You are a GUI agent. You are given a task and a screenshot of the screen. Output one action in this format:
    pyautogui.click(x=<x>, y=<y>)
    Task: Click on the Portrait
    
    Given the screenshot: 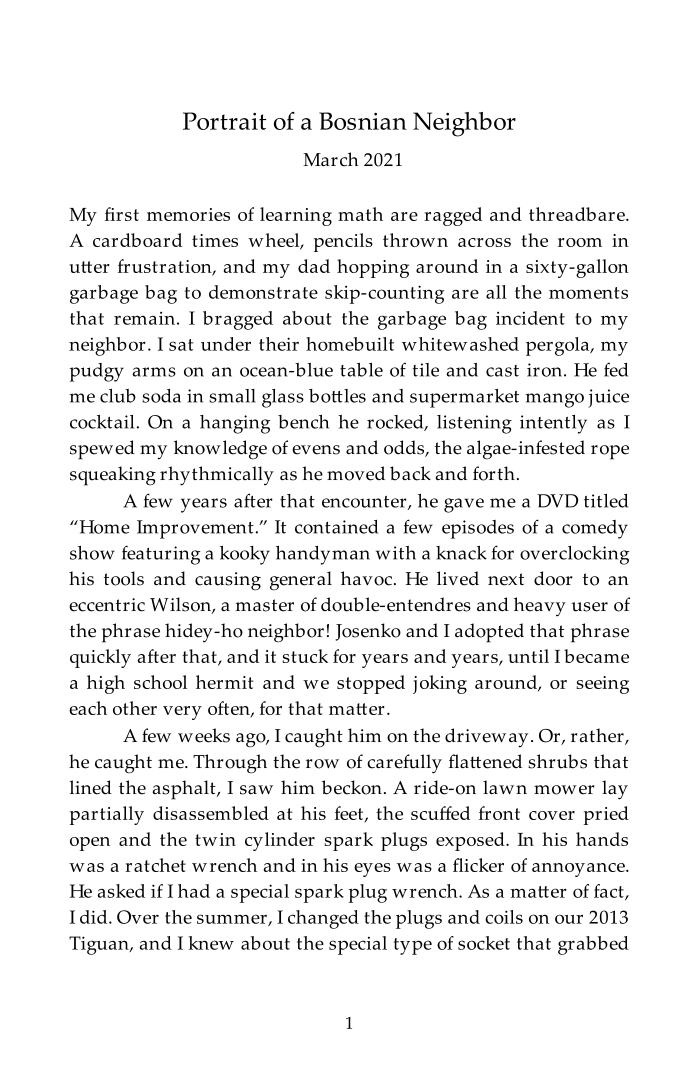 What is the action you would take?
    pyautogui.click(x=224, y=121)
